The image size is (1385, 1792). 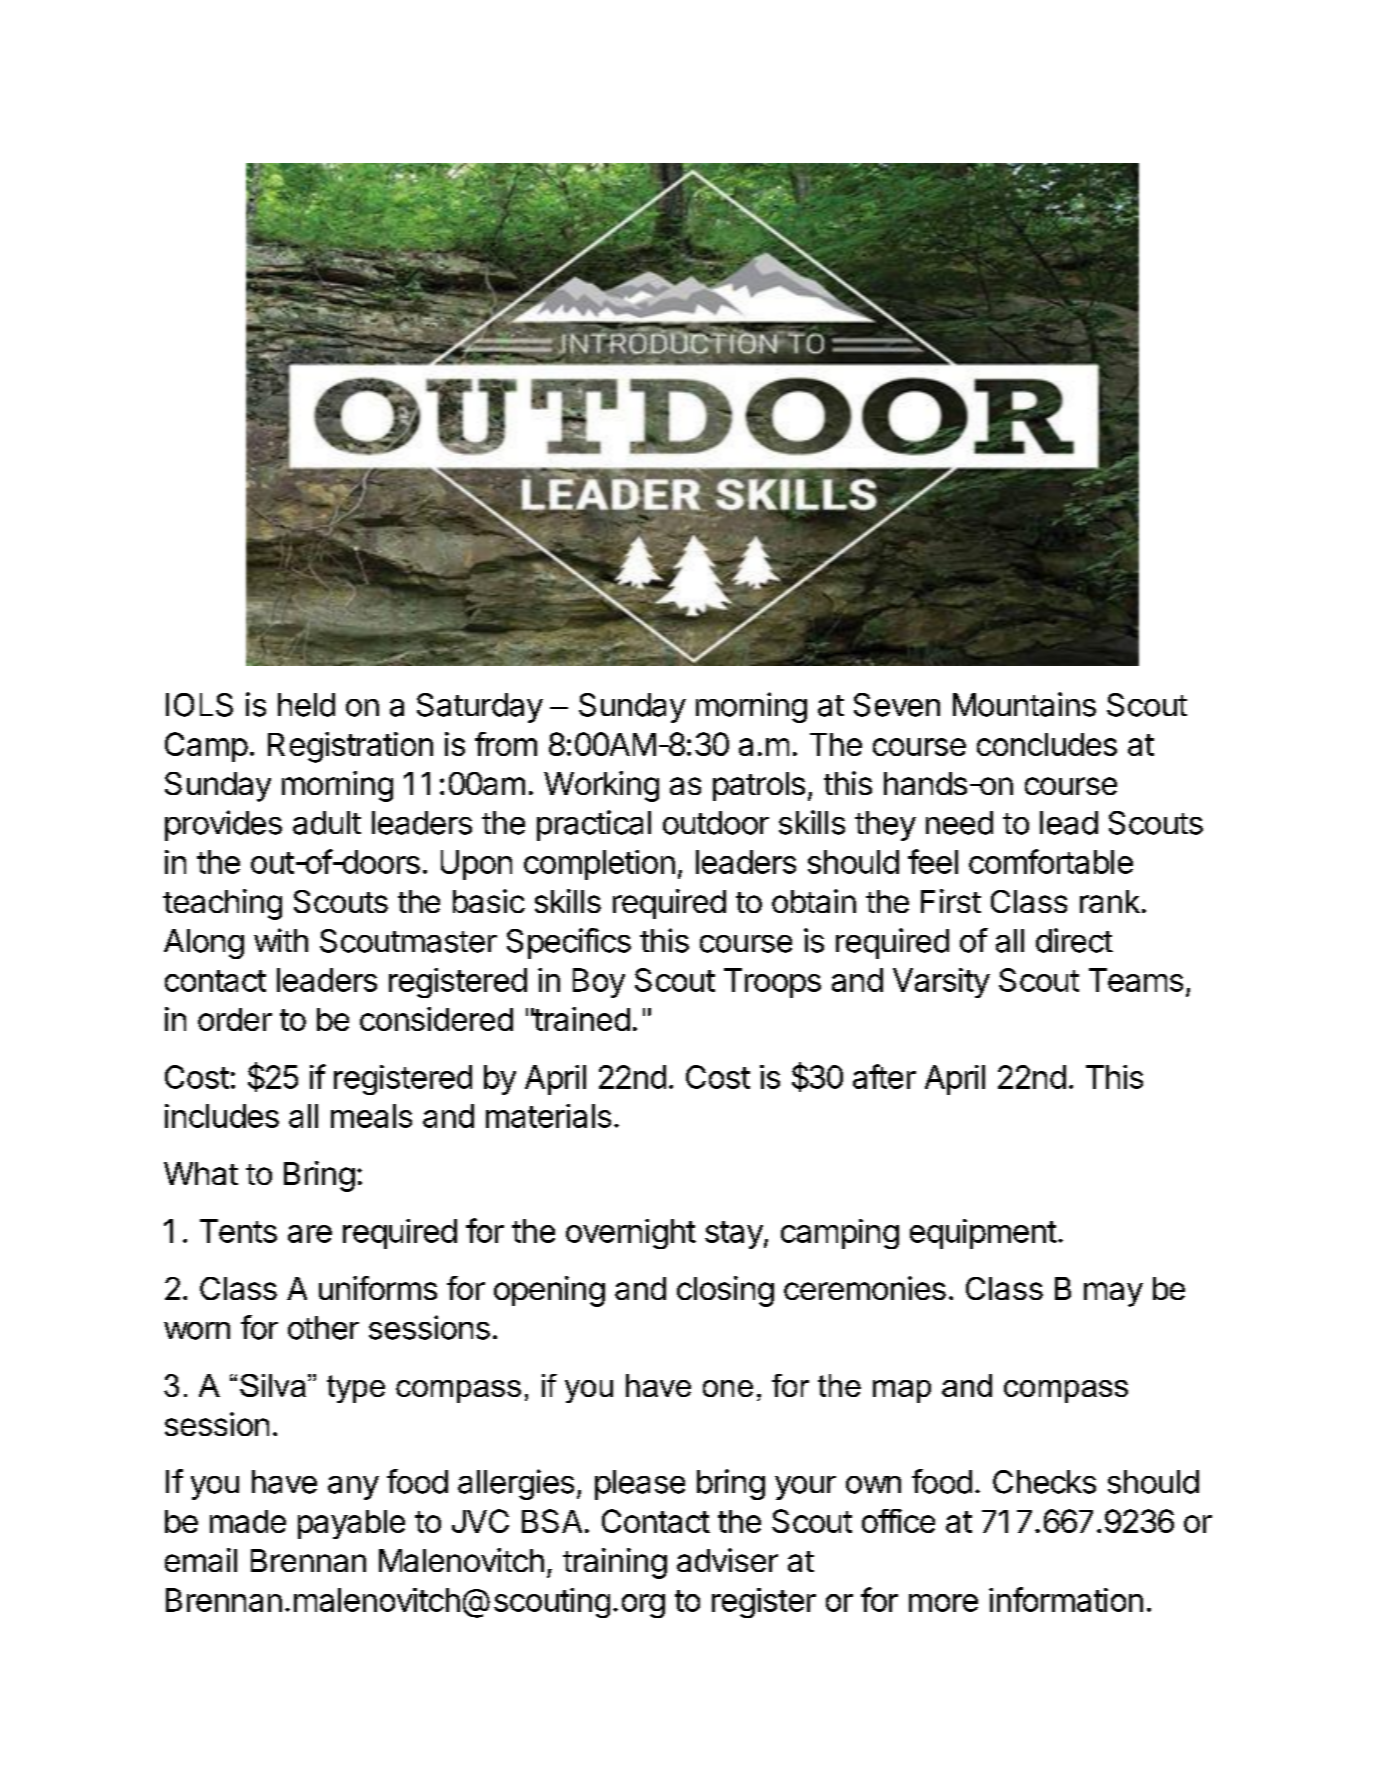 What do you see at coordinates (235, 1019) in the screenshot?
I see `order` at bounding box center [235, 1019].
